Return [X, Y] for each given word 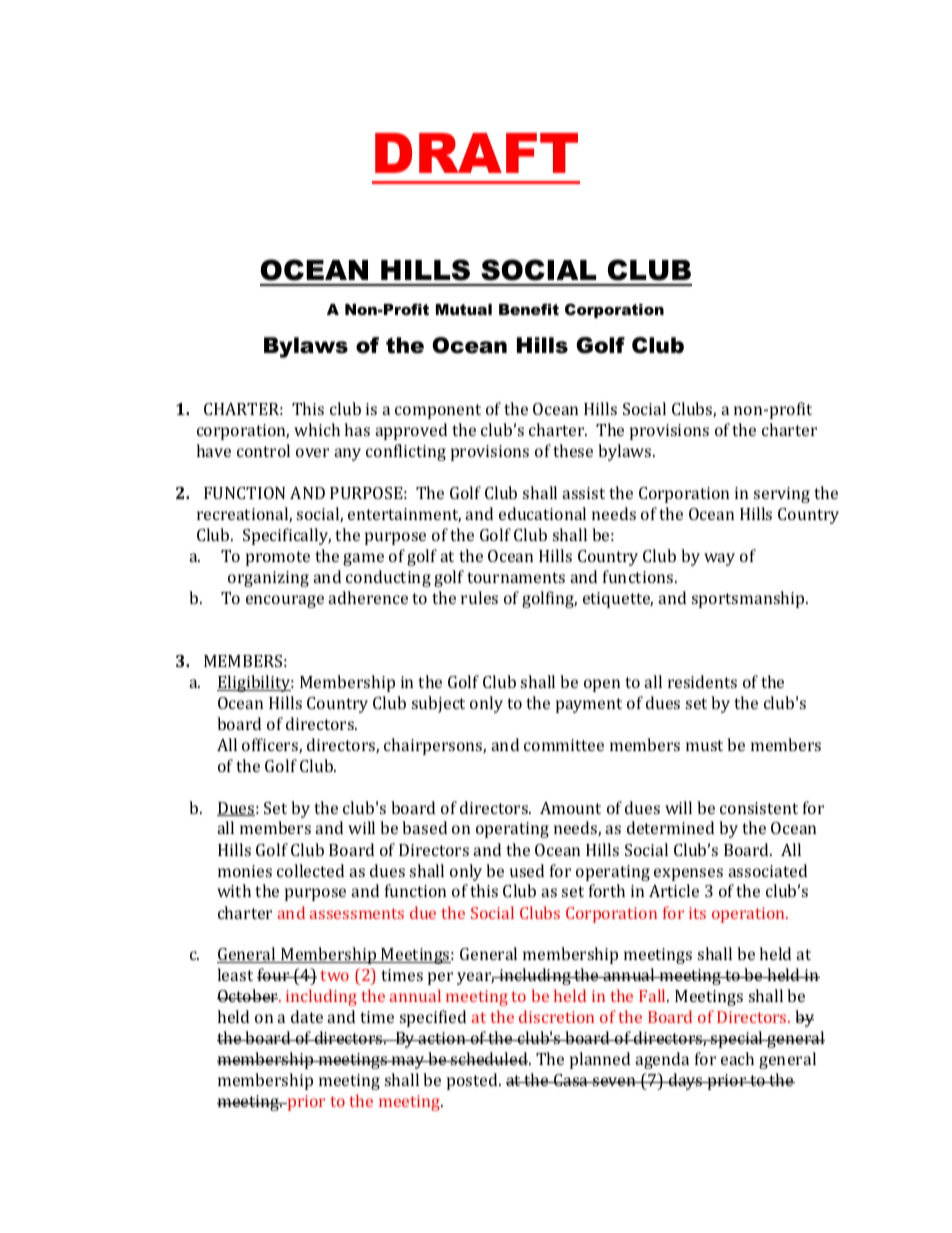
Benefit [529, 309]
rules [479, 597]
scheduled [489, 1058]
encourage [285, 601]
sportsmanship [749, 599]
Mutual [464, 309]
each [737, 1058]
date [307, 1016]
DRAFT [476, 153]
